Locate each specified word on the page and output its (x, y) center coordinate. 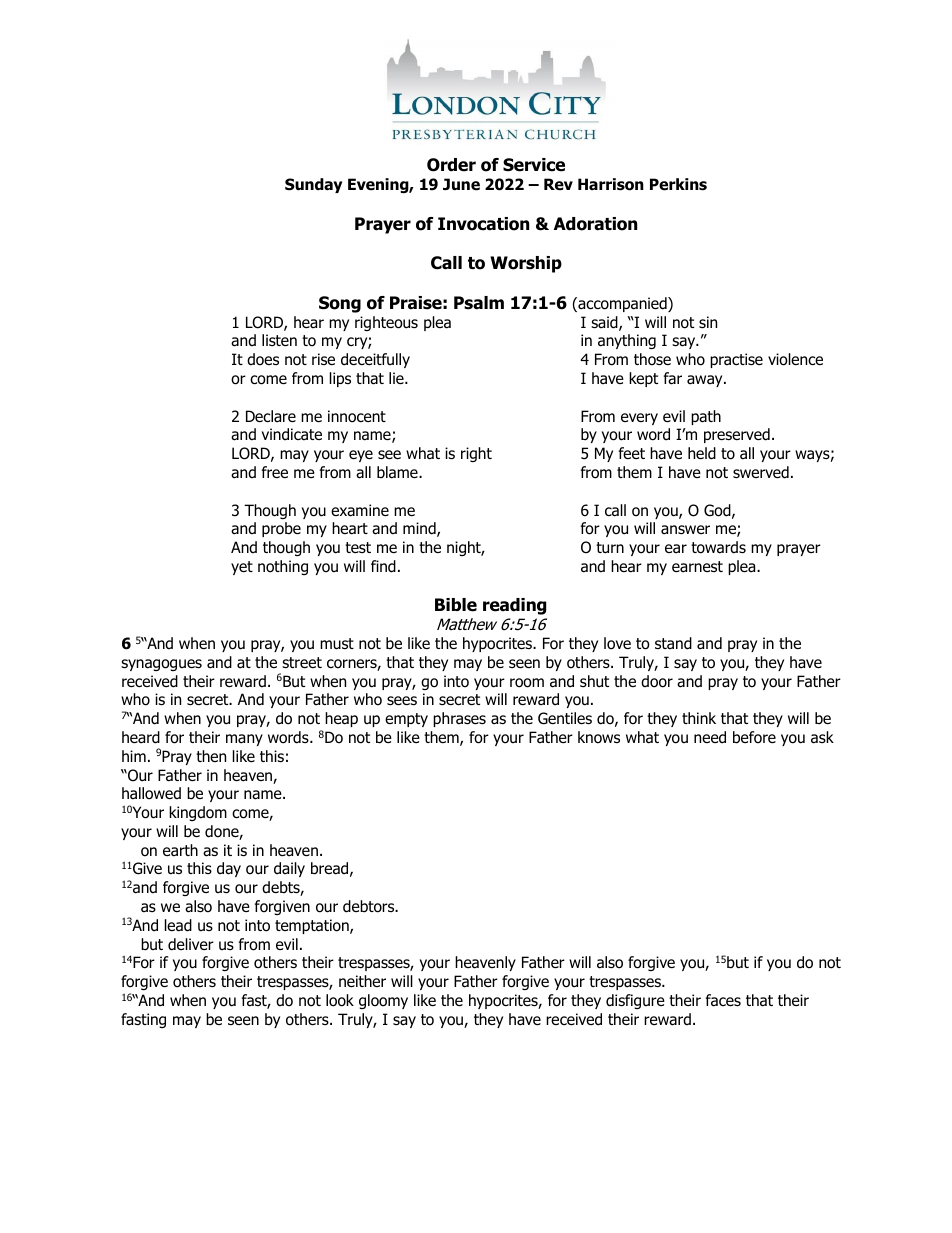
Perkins (678, 184)
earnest (697, 567)
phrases (459, 719)
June (461, 184)
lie (397, 378)
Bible (456, 605)
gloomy (383, 1001)
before (754, 737)
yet (242, 568)
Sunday (313, 185)
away (706, 381)
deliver (191, 944)
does (263, 359)
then (211, 756)
